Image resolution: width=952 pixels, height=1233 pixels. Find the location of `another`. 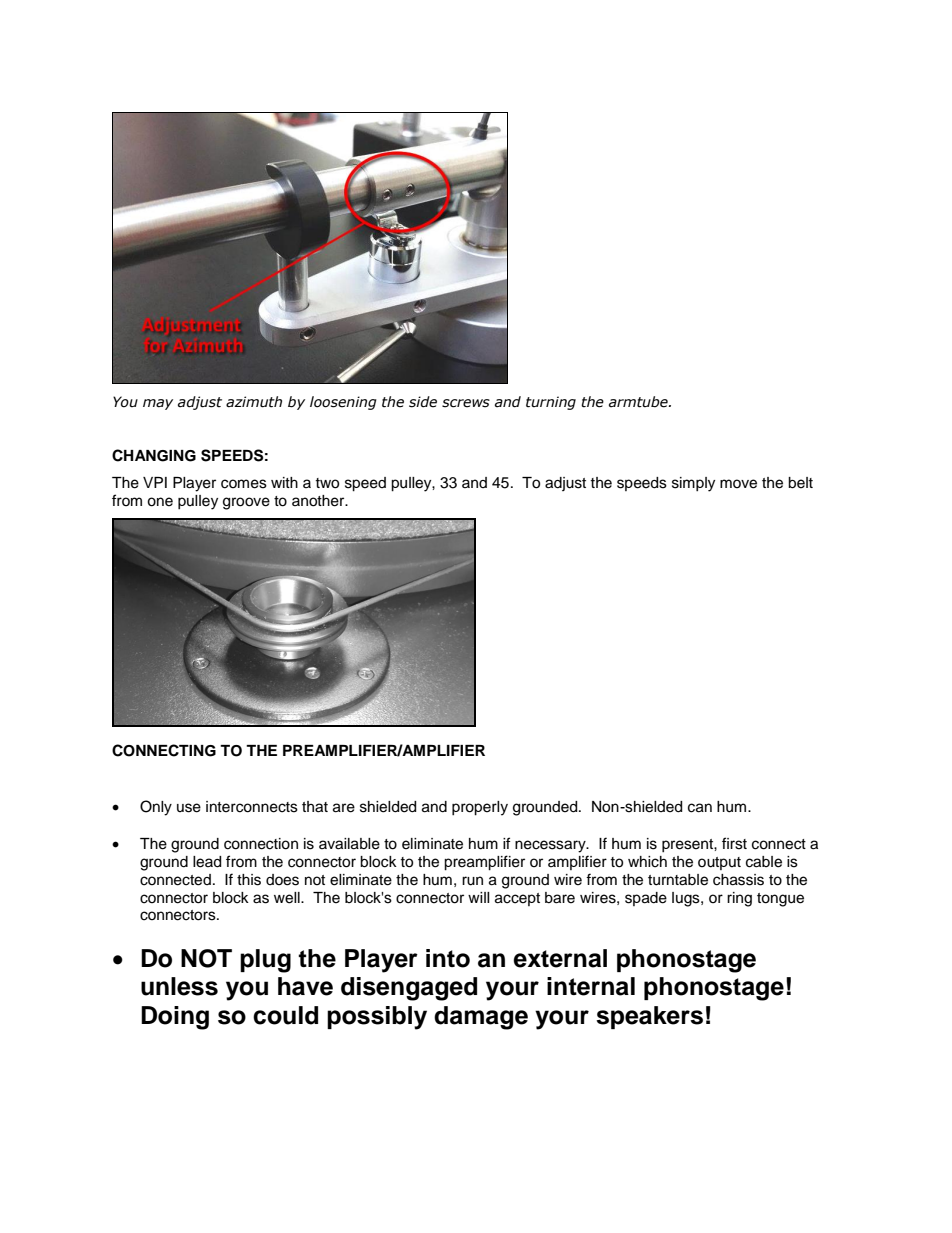

another is located at coordinates (319, 501).
